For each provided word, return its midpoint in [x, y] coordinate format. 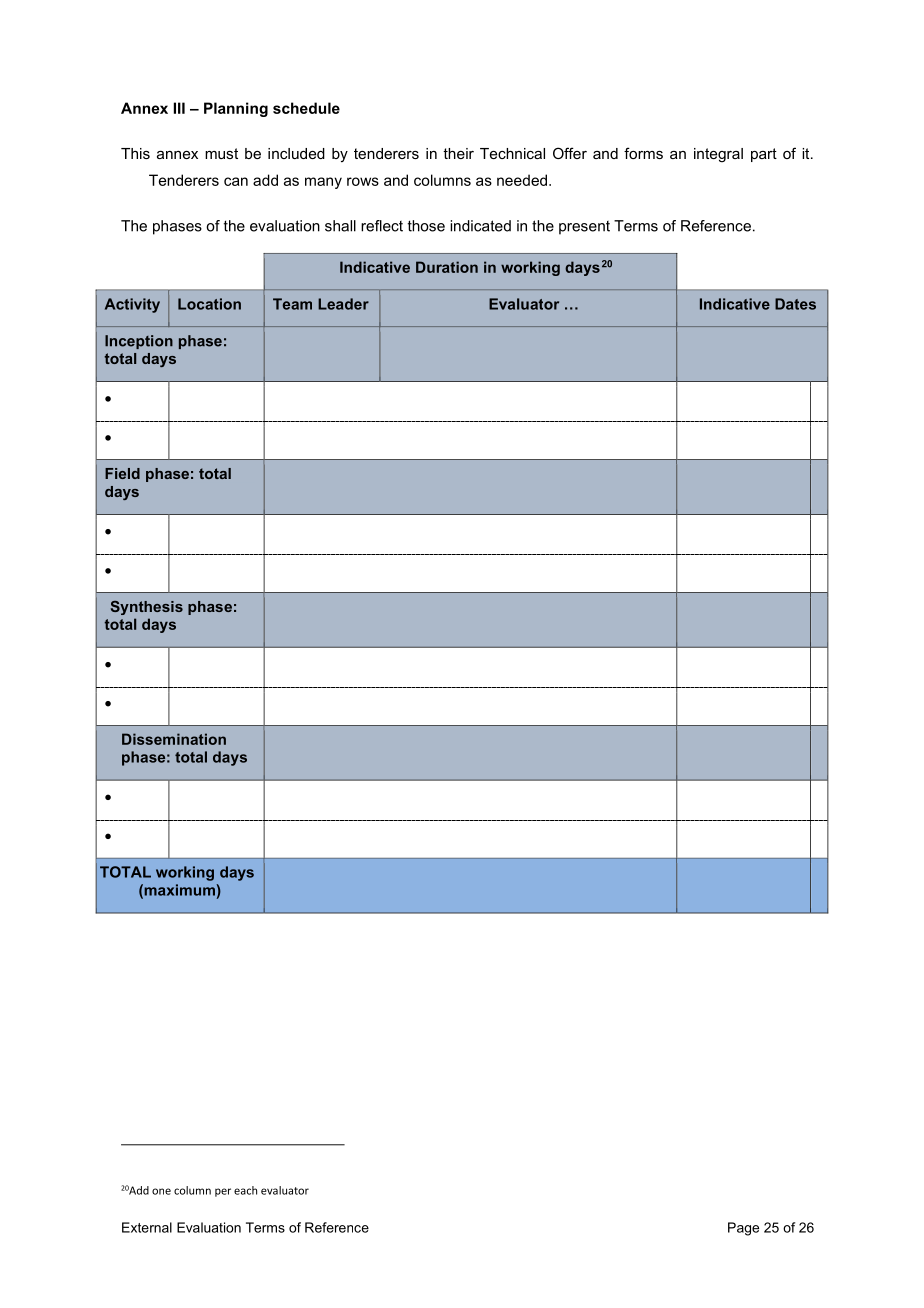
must [221, 153]
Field [122, 473]
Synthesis [147, 608]
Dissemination [174, 739]
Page [743, 1229]
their [458, 153]
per [223, 1192]
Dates [795, 304]
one [161, 1191]
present [584, 228]
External [147, 1227]
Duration [447, 267]
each [245, 1190]
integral [718, 155]
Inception [139, 342]
